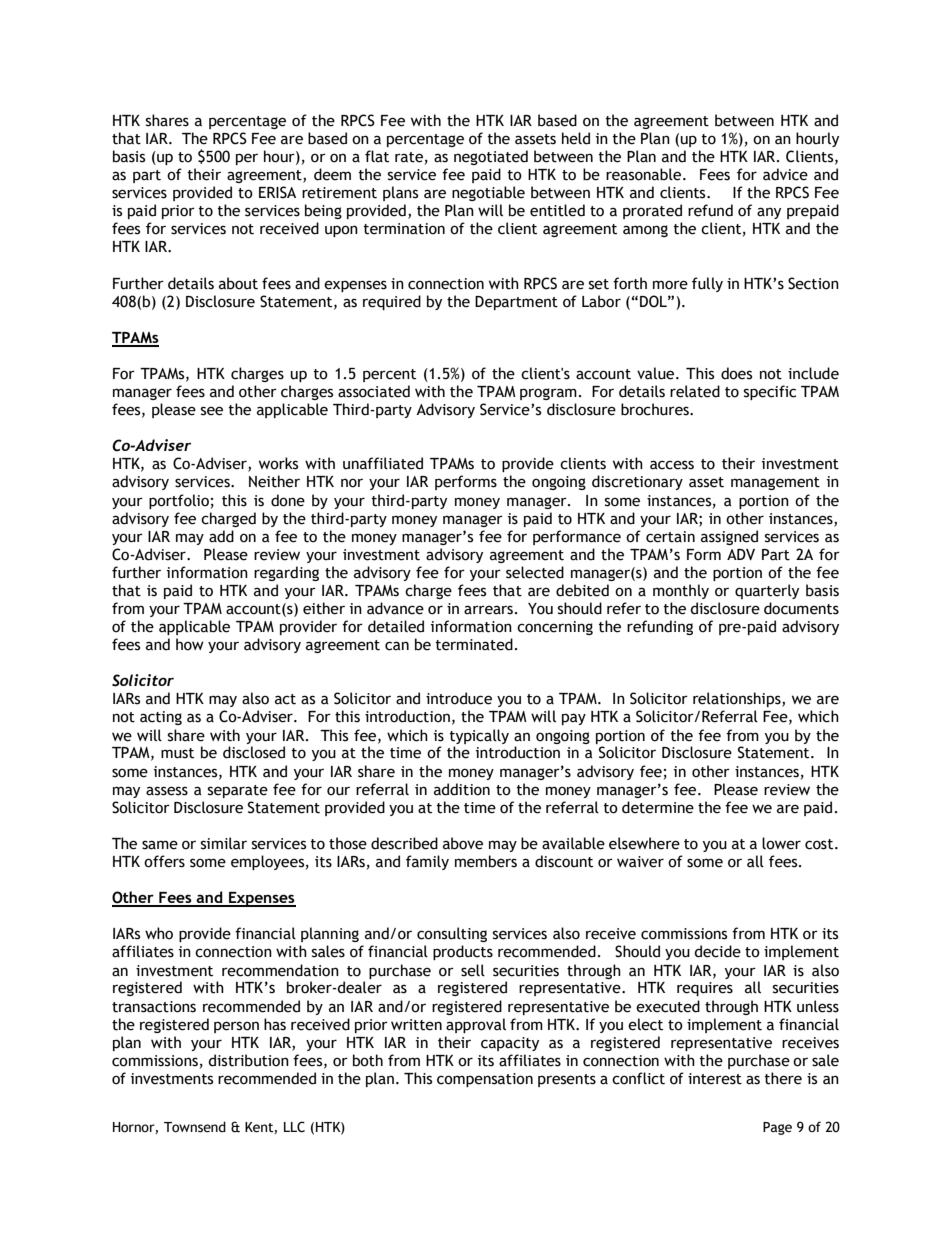 Image resolution: width=952 pixels, height=1233 pixels. I want to click on distribution, so click(248, 1060).
